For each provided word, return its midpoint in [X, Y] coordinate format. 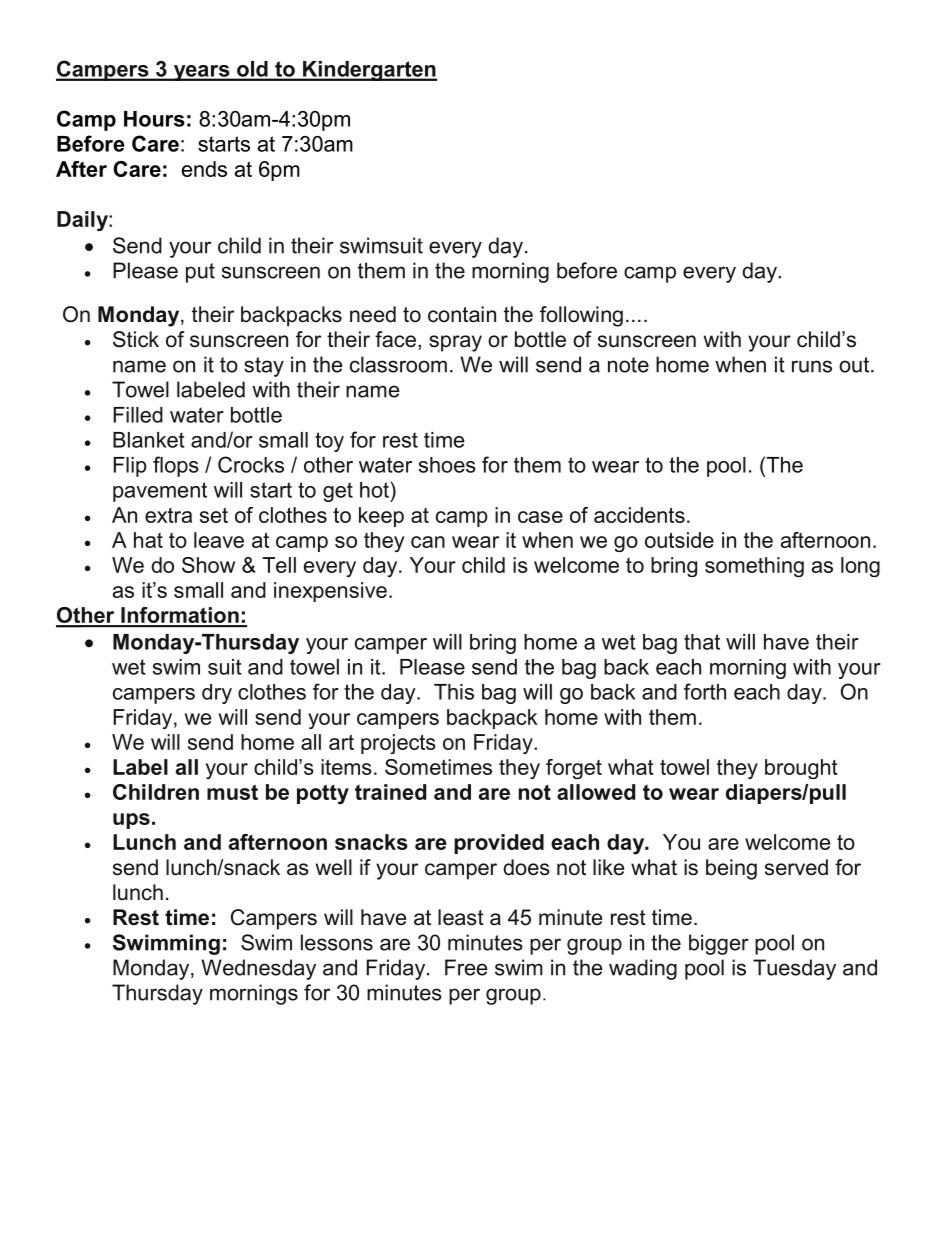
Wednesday [258, 969]
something [754, 567]
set [214, 515]
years [201, 73]
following [581, 316]
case [540, 517]
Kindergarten [369, 71]
